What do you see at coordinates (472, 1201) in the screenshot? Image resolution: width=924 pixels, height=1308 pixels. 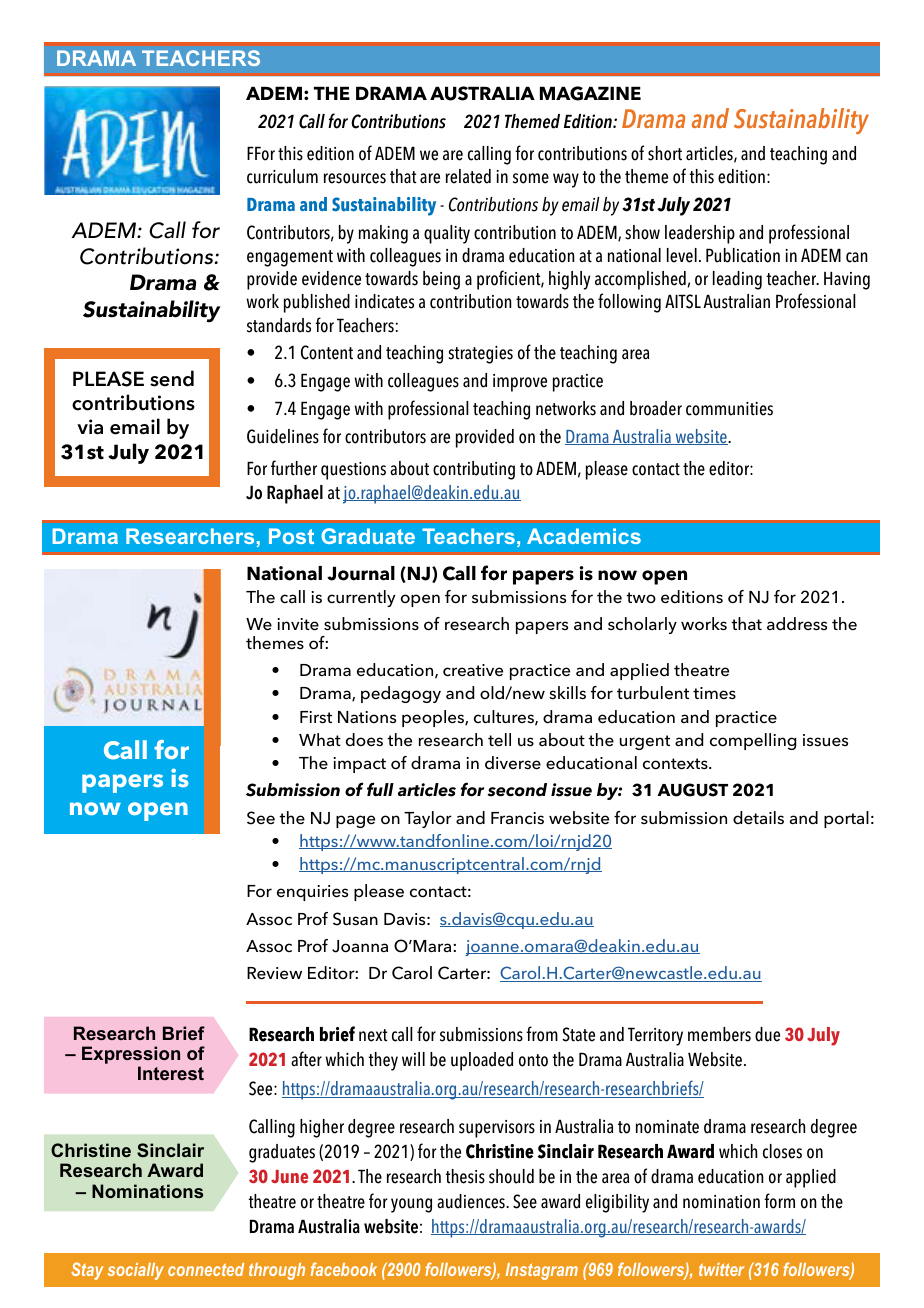 I see `audiences` at bounding box center [472, 1201].
